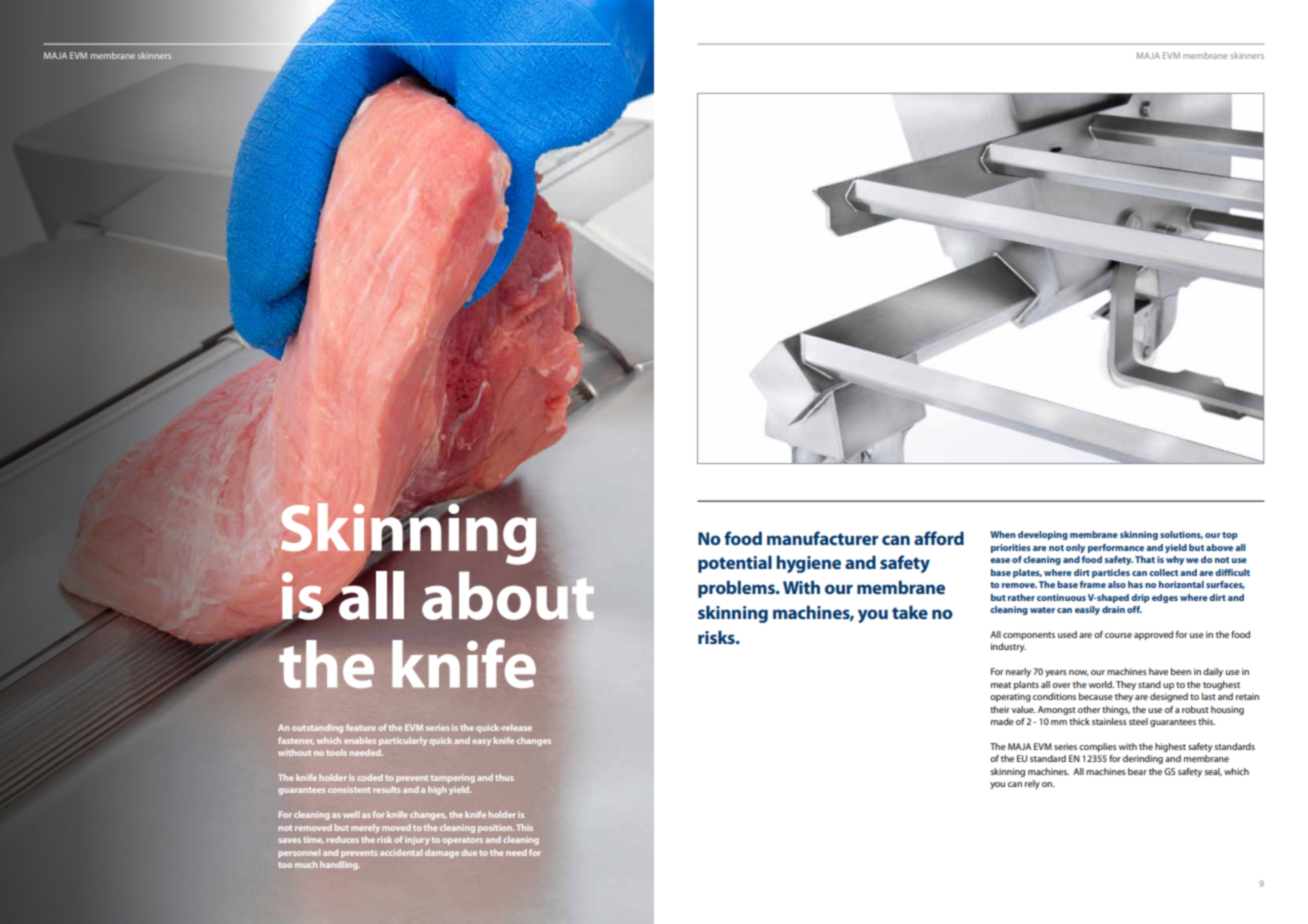 The height and width of the screenshot is (924, 1308). I want to click on bear, so click(1137, 771).
